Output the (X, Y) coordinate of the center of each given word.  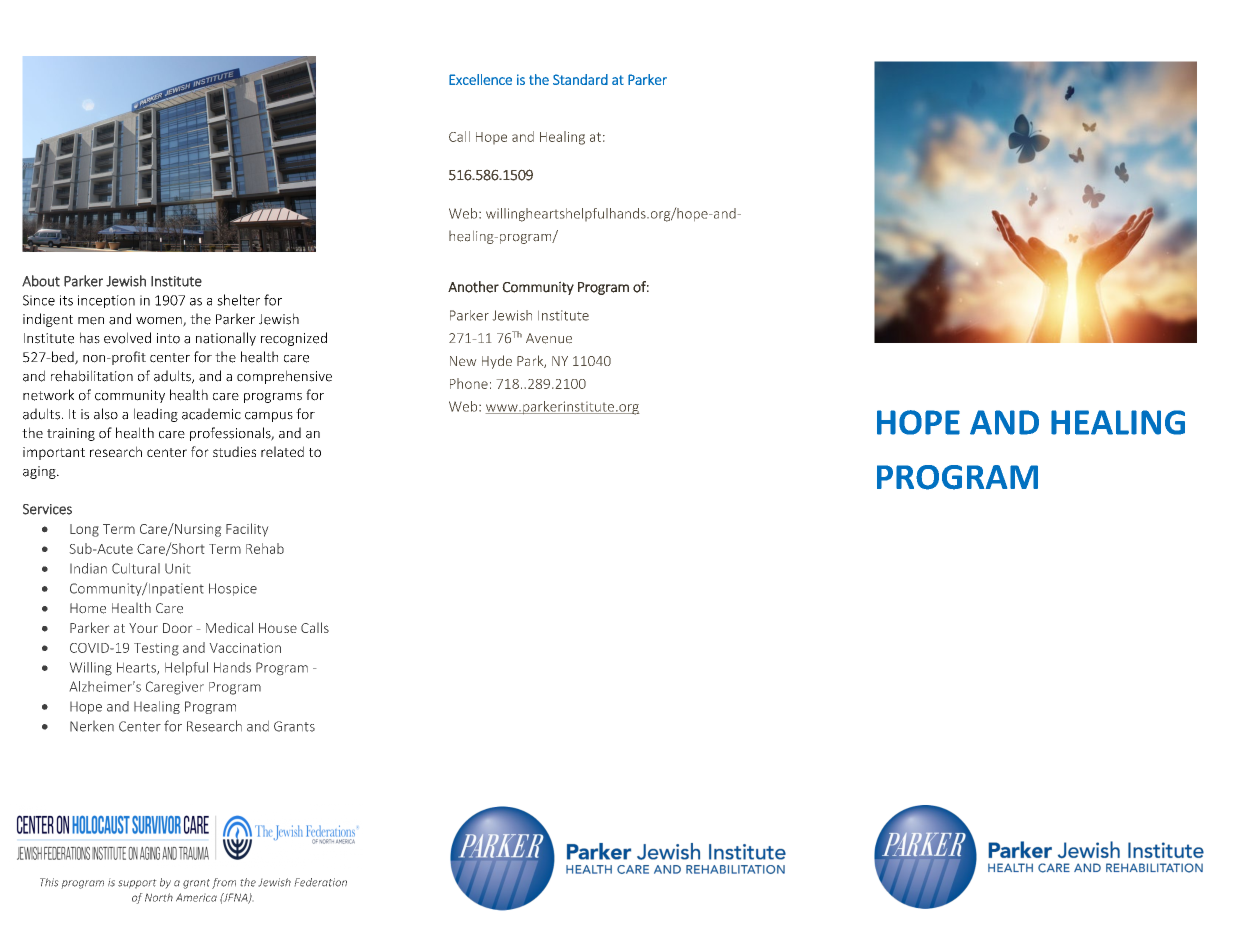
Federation (321, 882)
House (278, 628)
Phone (469, 383)
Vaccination (245, 648)
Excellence (480, 79)
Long (84, 530)
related (282, 451)
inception (106, 301)
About (41, 281)
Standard (580, 79)
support (137, 883)
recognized (294, 339)
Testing (156, 649)
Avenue (549, 338)
